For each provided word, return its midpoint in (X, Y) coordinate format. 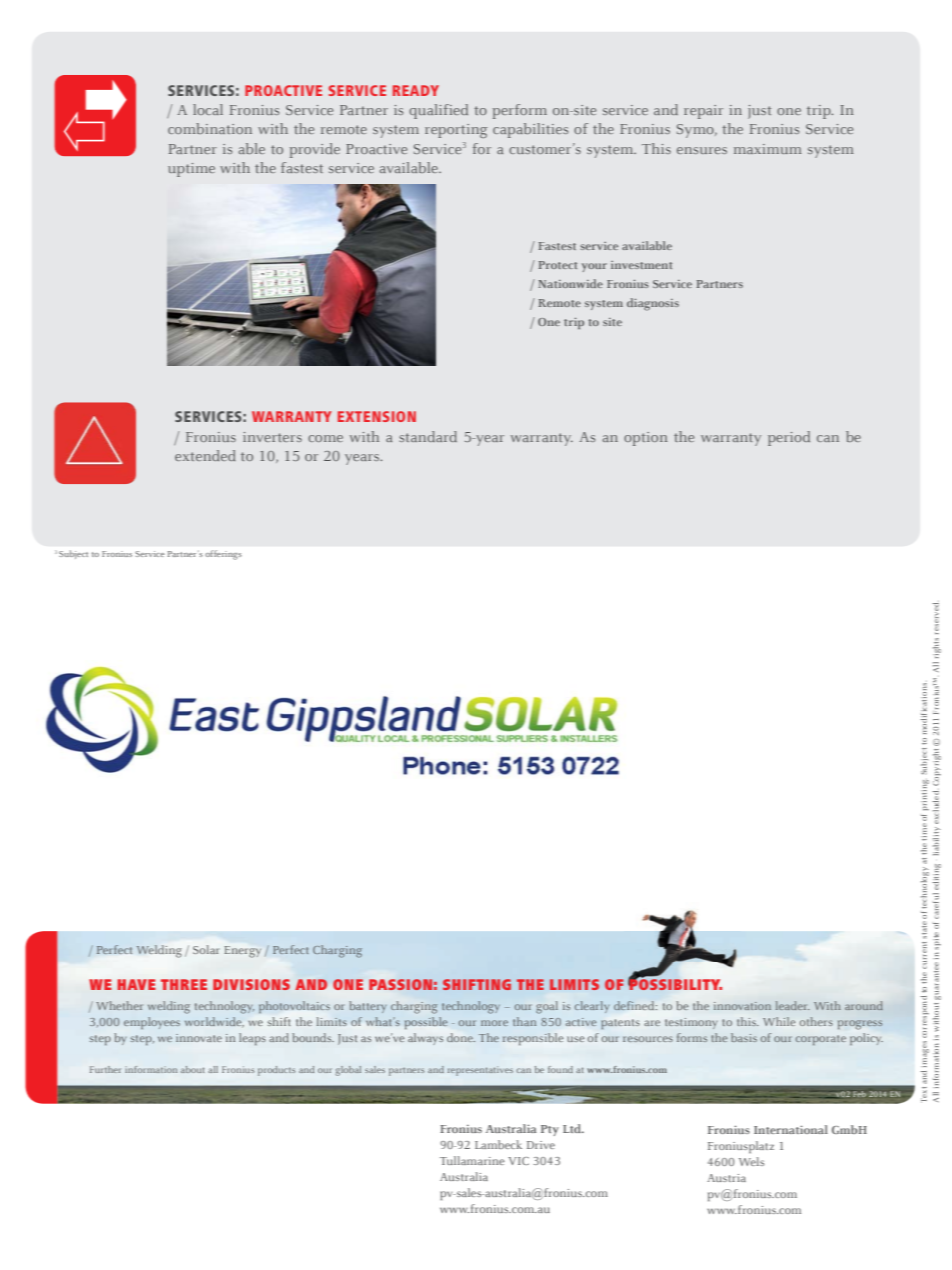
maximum (768, 149)
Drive (541, 1145)
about (192, 1069)
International (791, 1129)
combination (210, 128)
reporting (456, 131)
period (789, 438)
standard (428, 436)
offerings (223, 555)
